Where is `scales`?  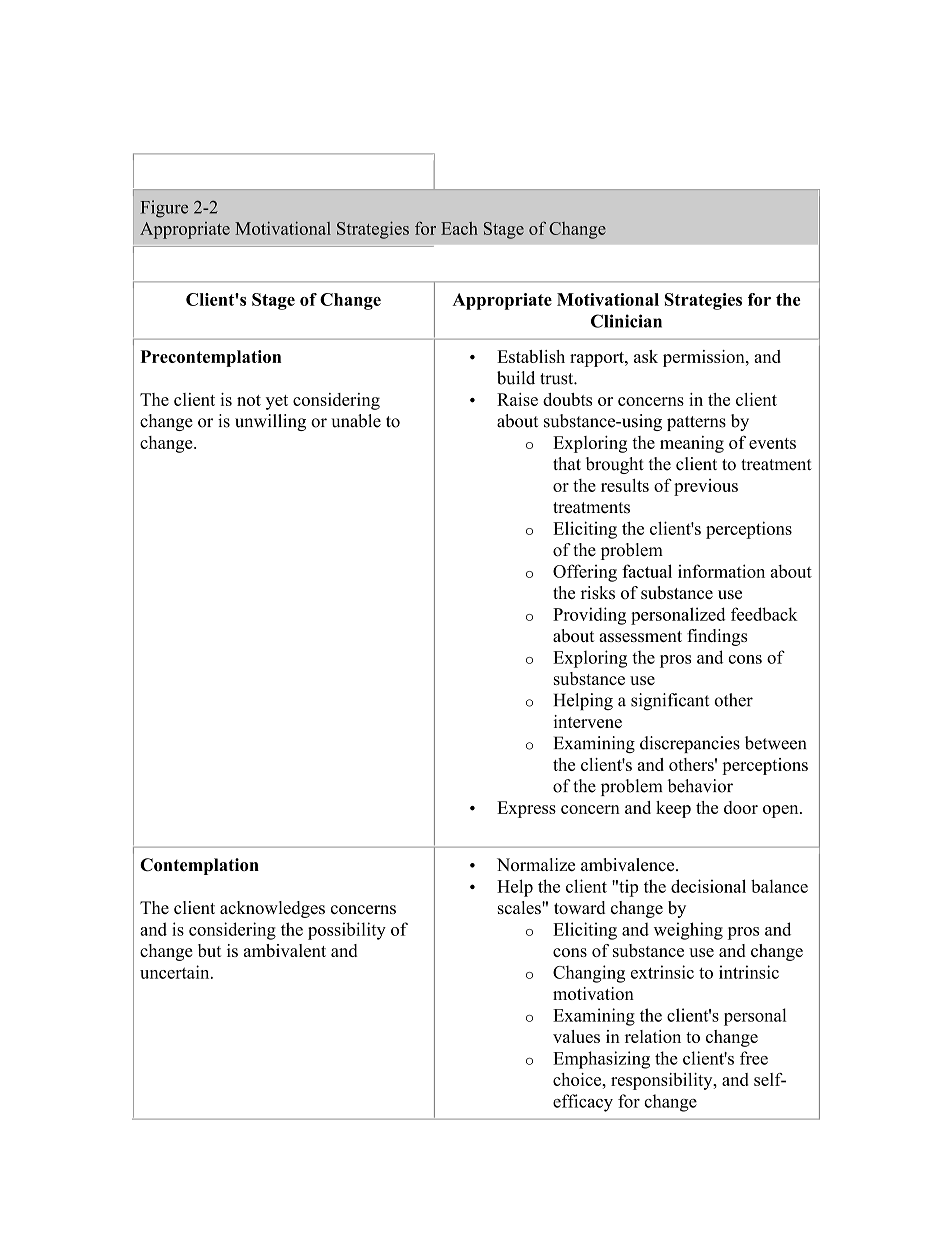
scales is located at coordinates (520, 907).
